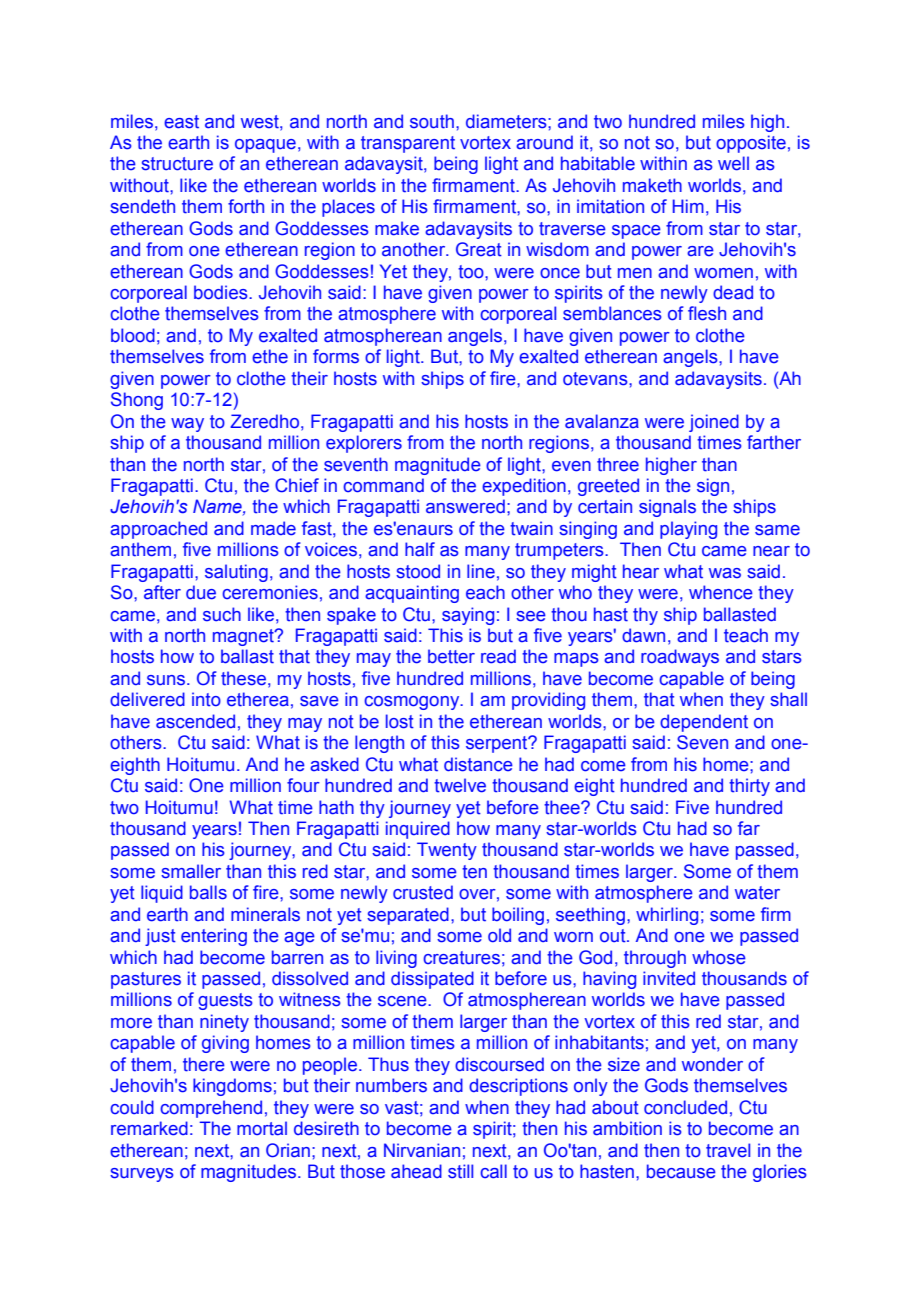 Image resolution: width=924 pixels, height=1308 pixels. Describe the element at coordinates (728, 1150) in the screenshot. I see `travel` at that location.
